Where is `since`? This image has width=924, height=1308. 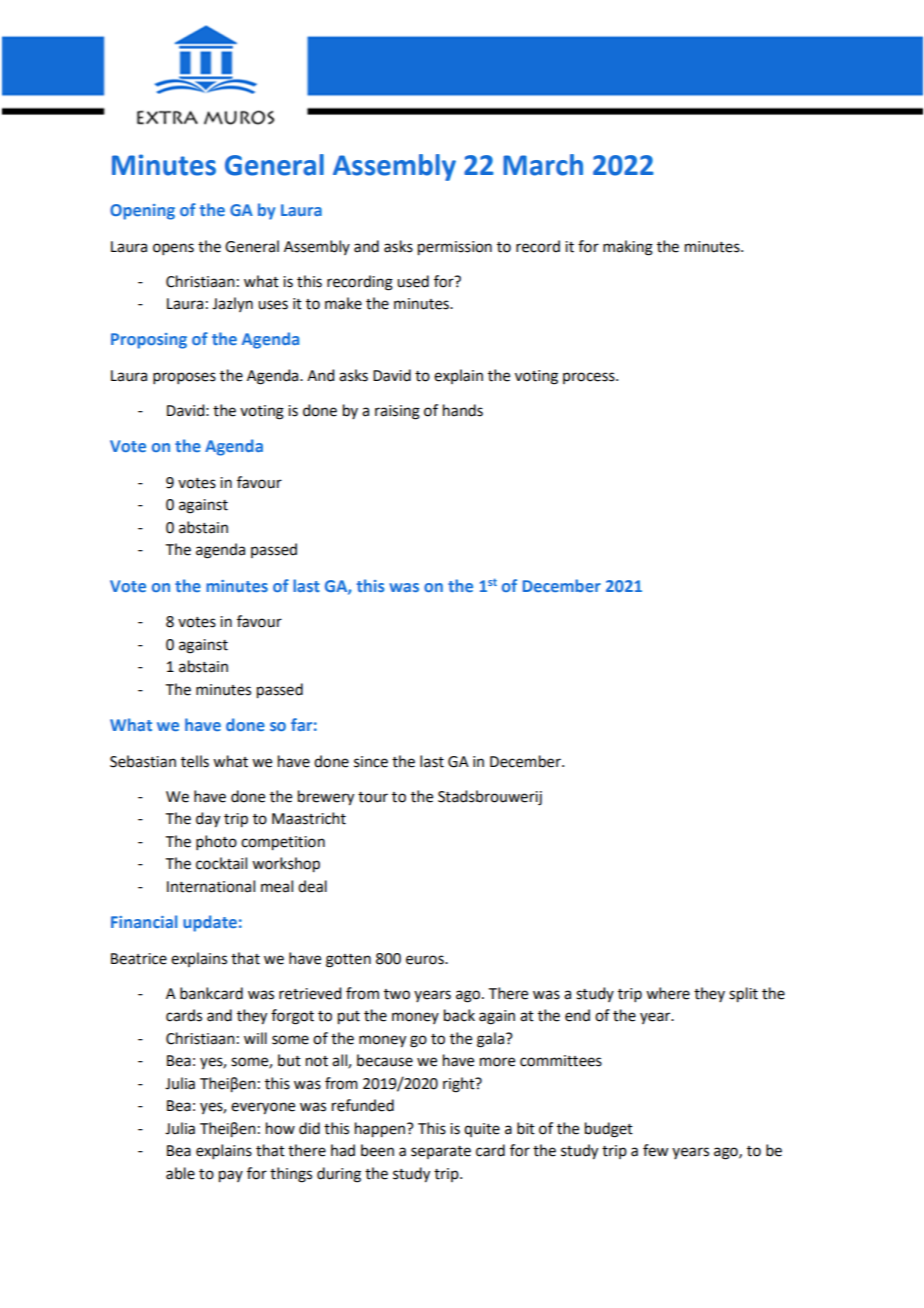 since is located at coordinates (371, 762).
